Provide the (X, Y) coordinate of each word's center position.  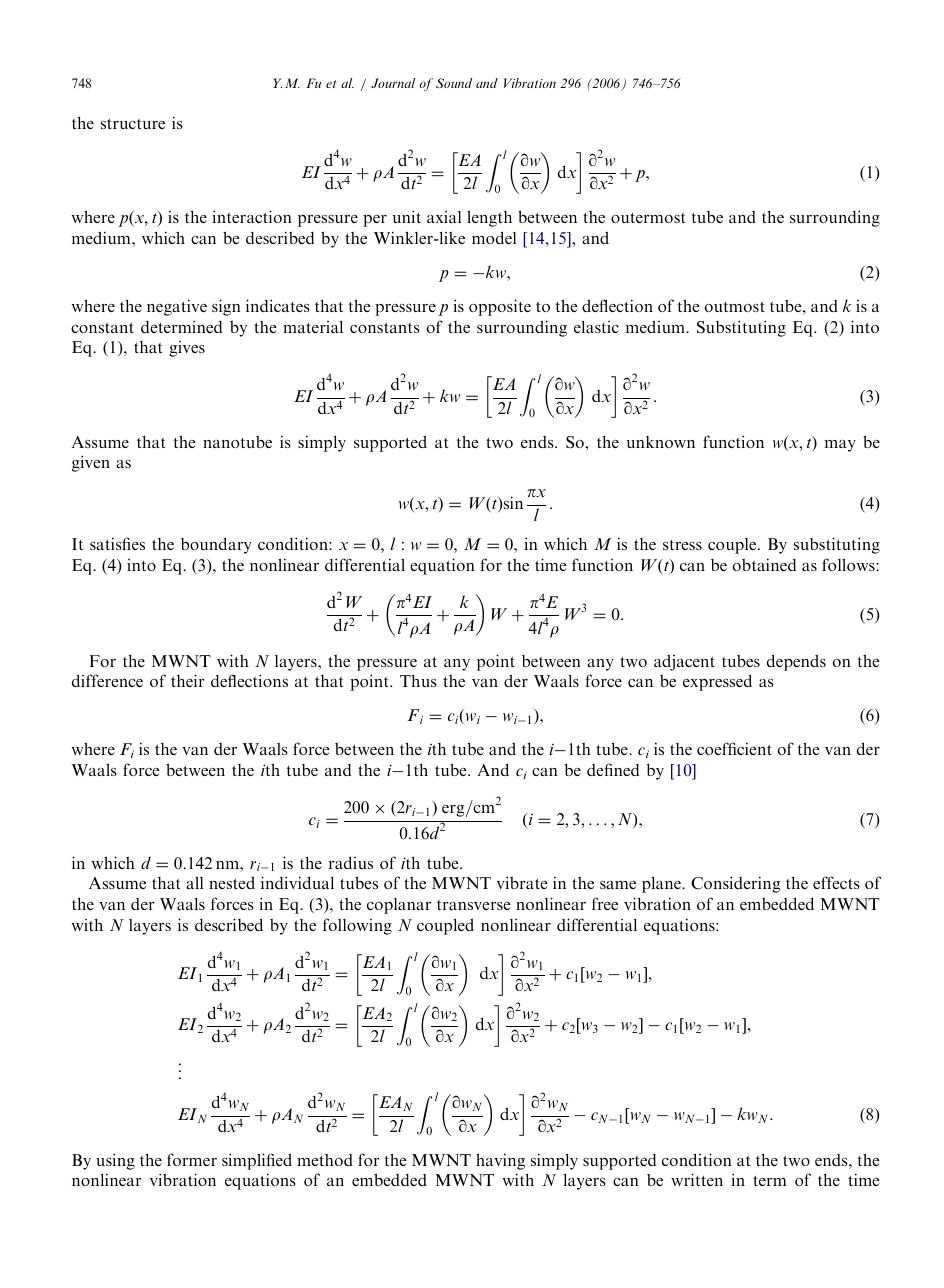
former (192, 1159)
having (500, 1161)
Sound (454, 83)
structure (133, 124)
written (697, 1179)
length (489, 218)
